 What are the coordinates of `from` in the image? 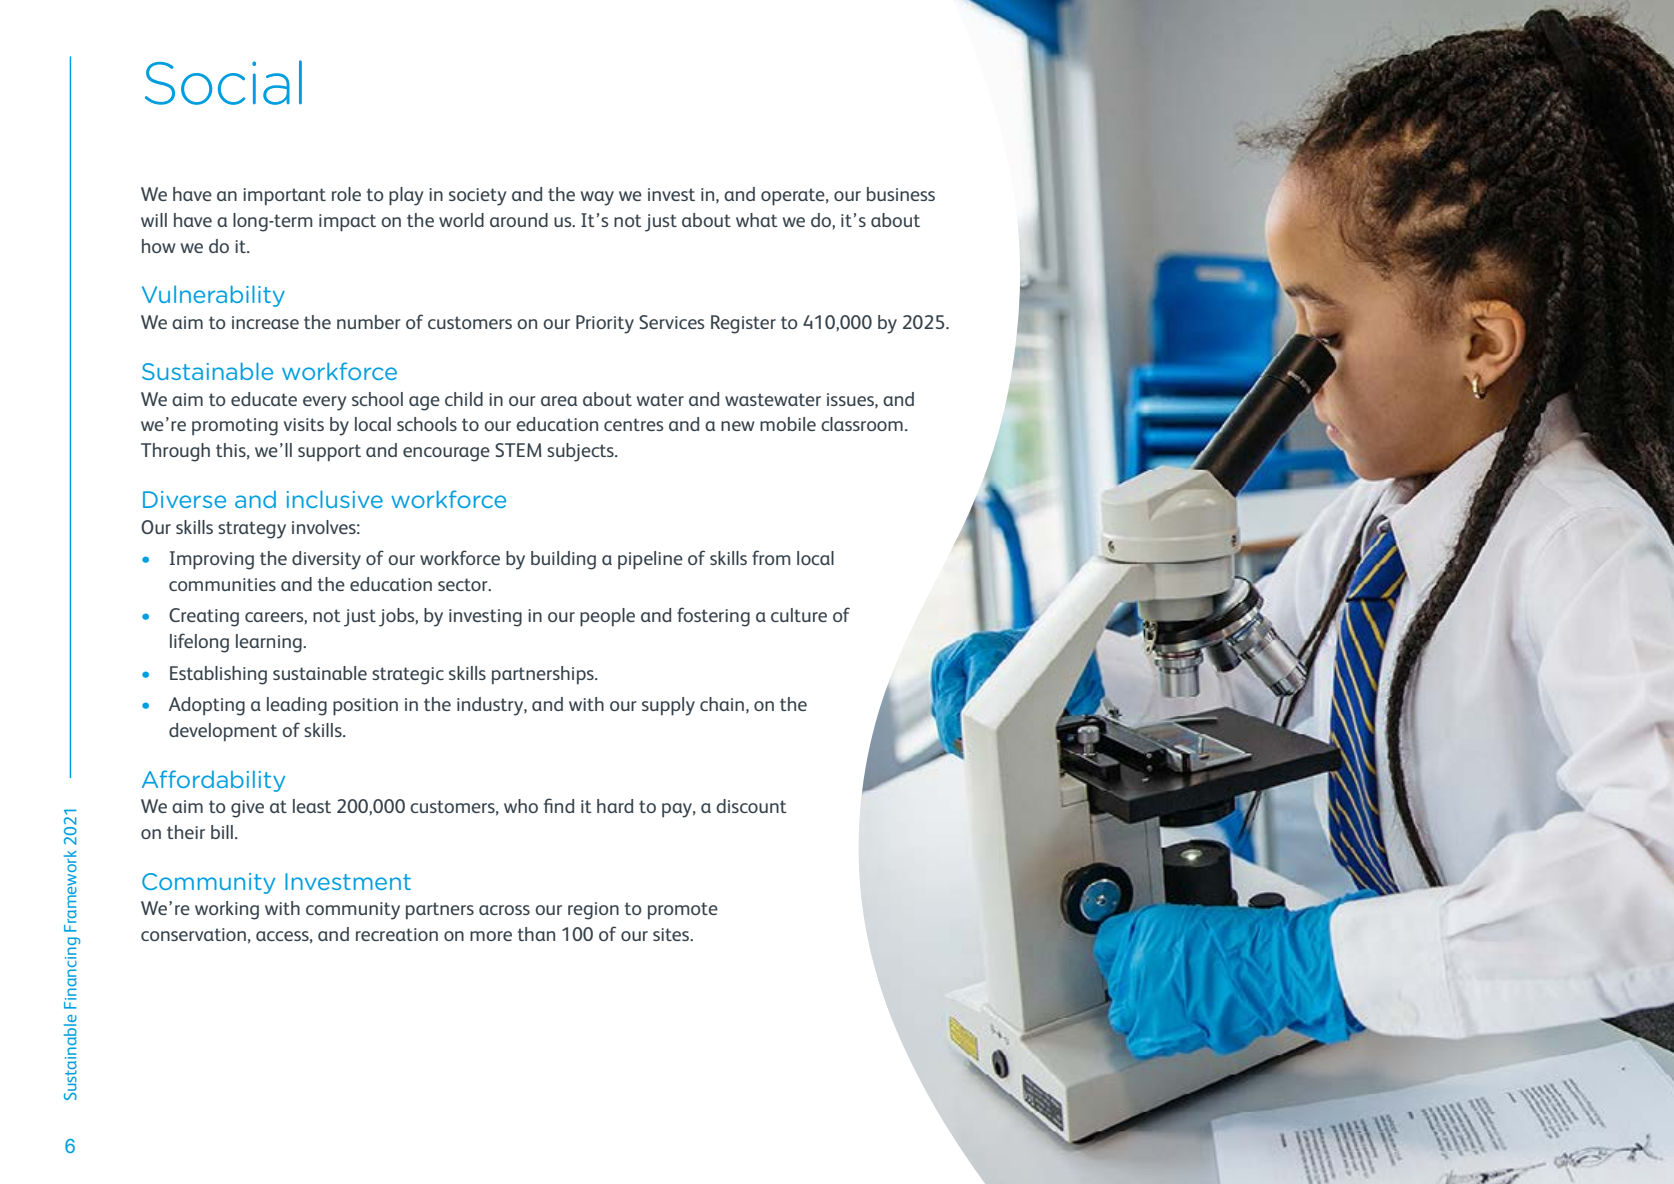 It's located at (771, 557).
